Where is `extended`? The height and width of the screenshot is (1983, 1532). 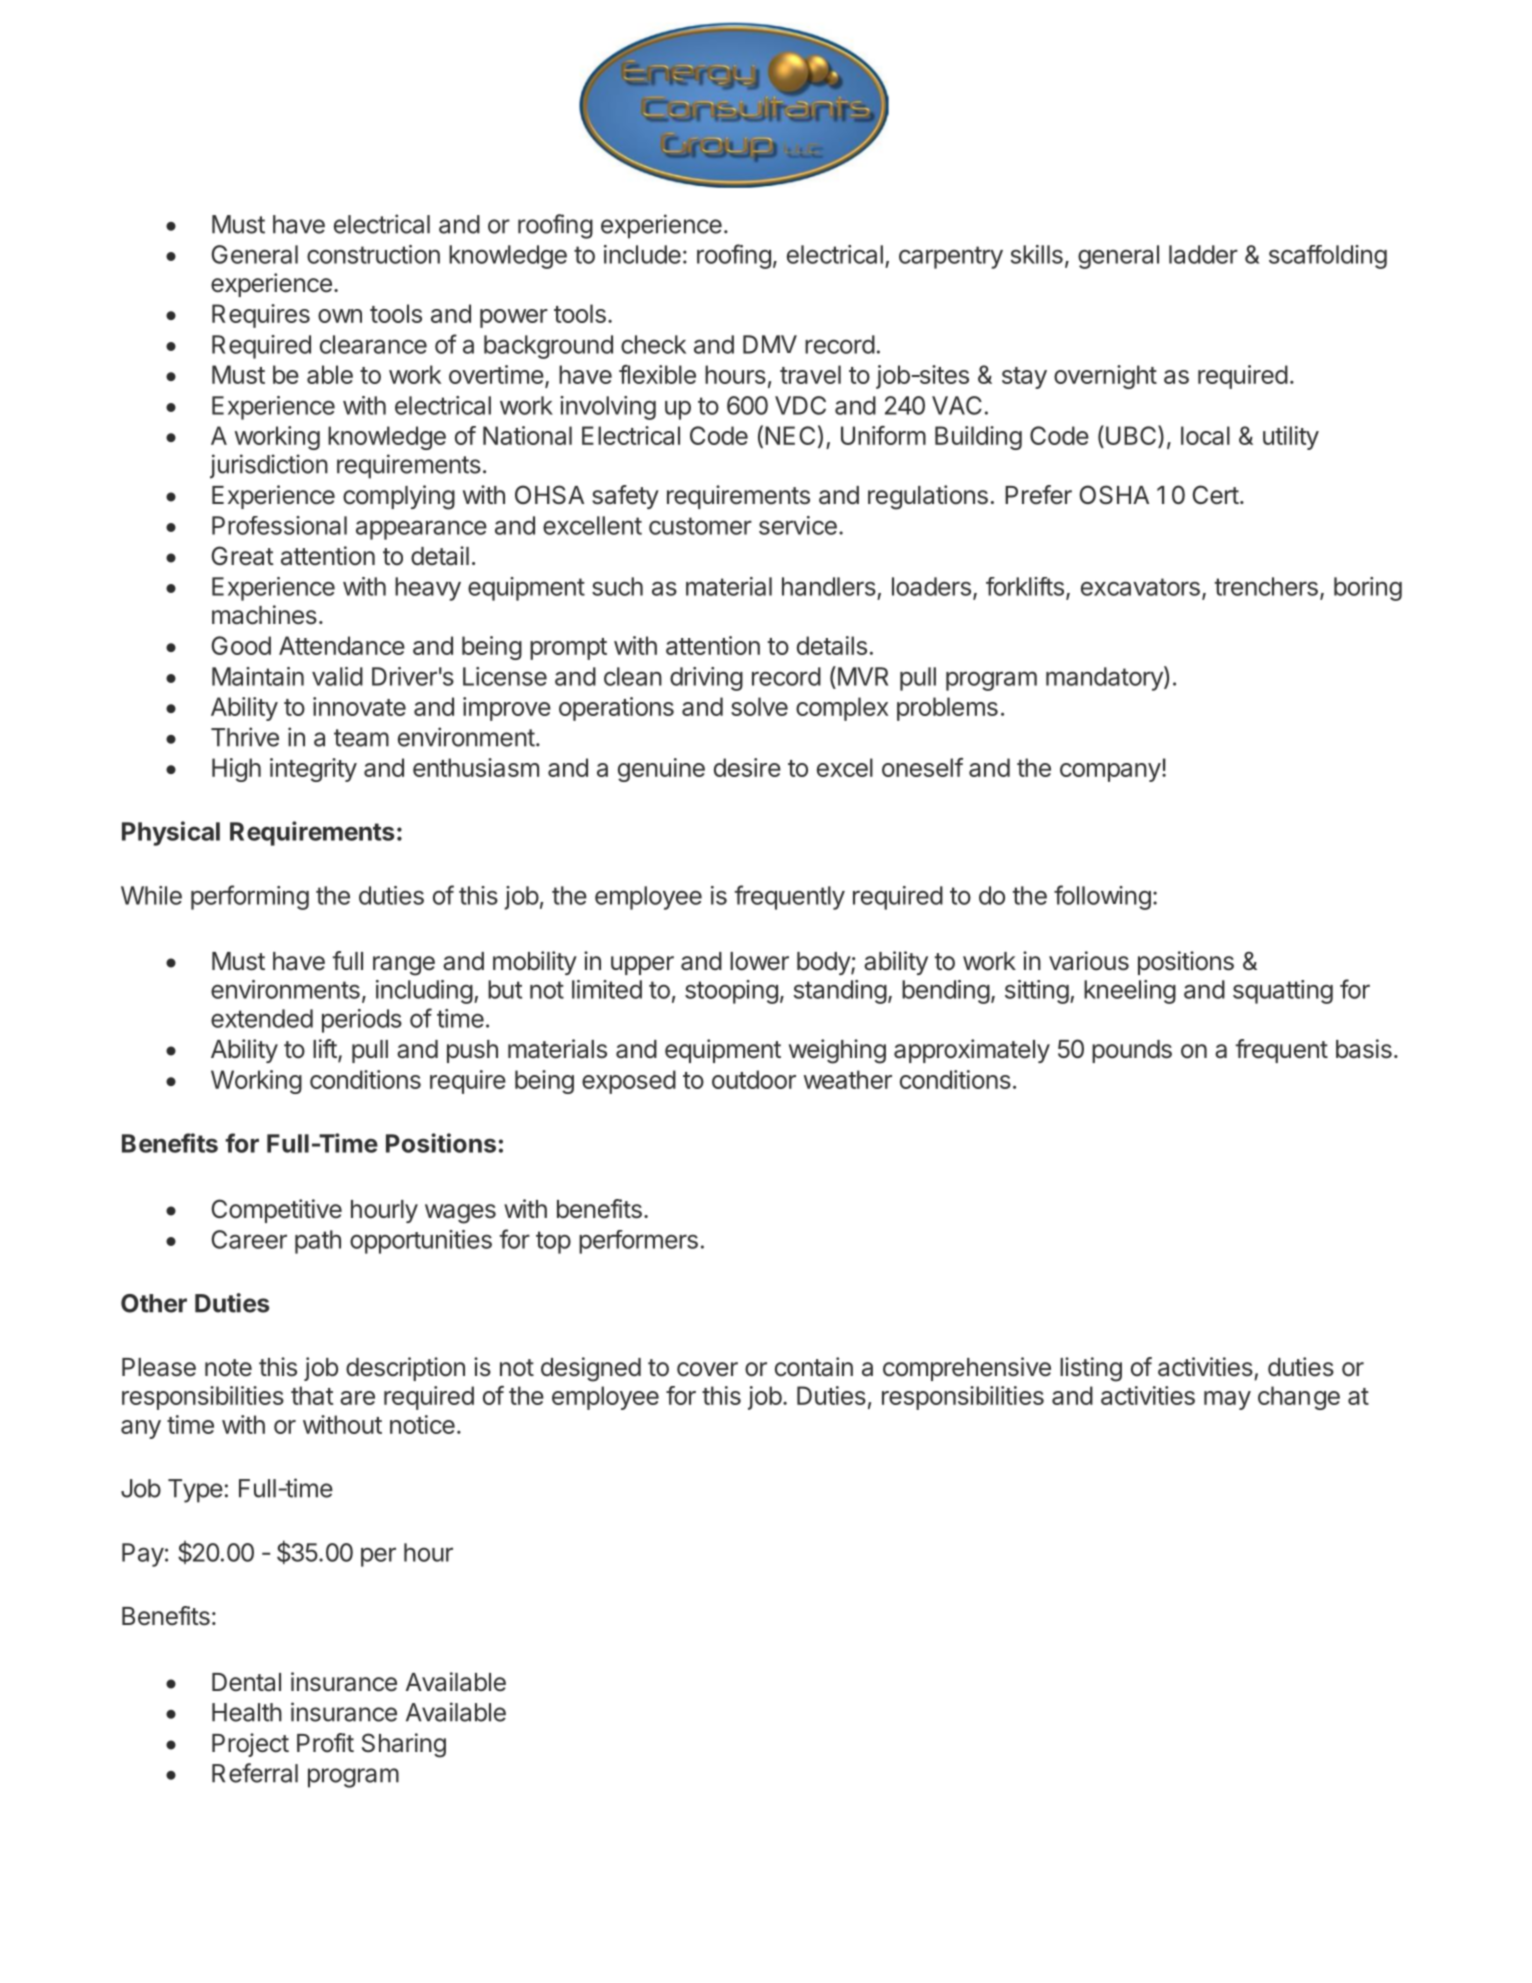
extended is located at coordinates (262, 1018).
